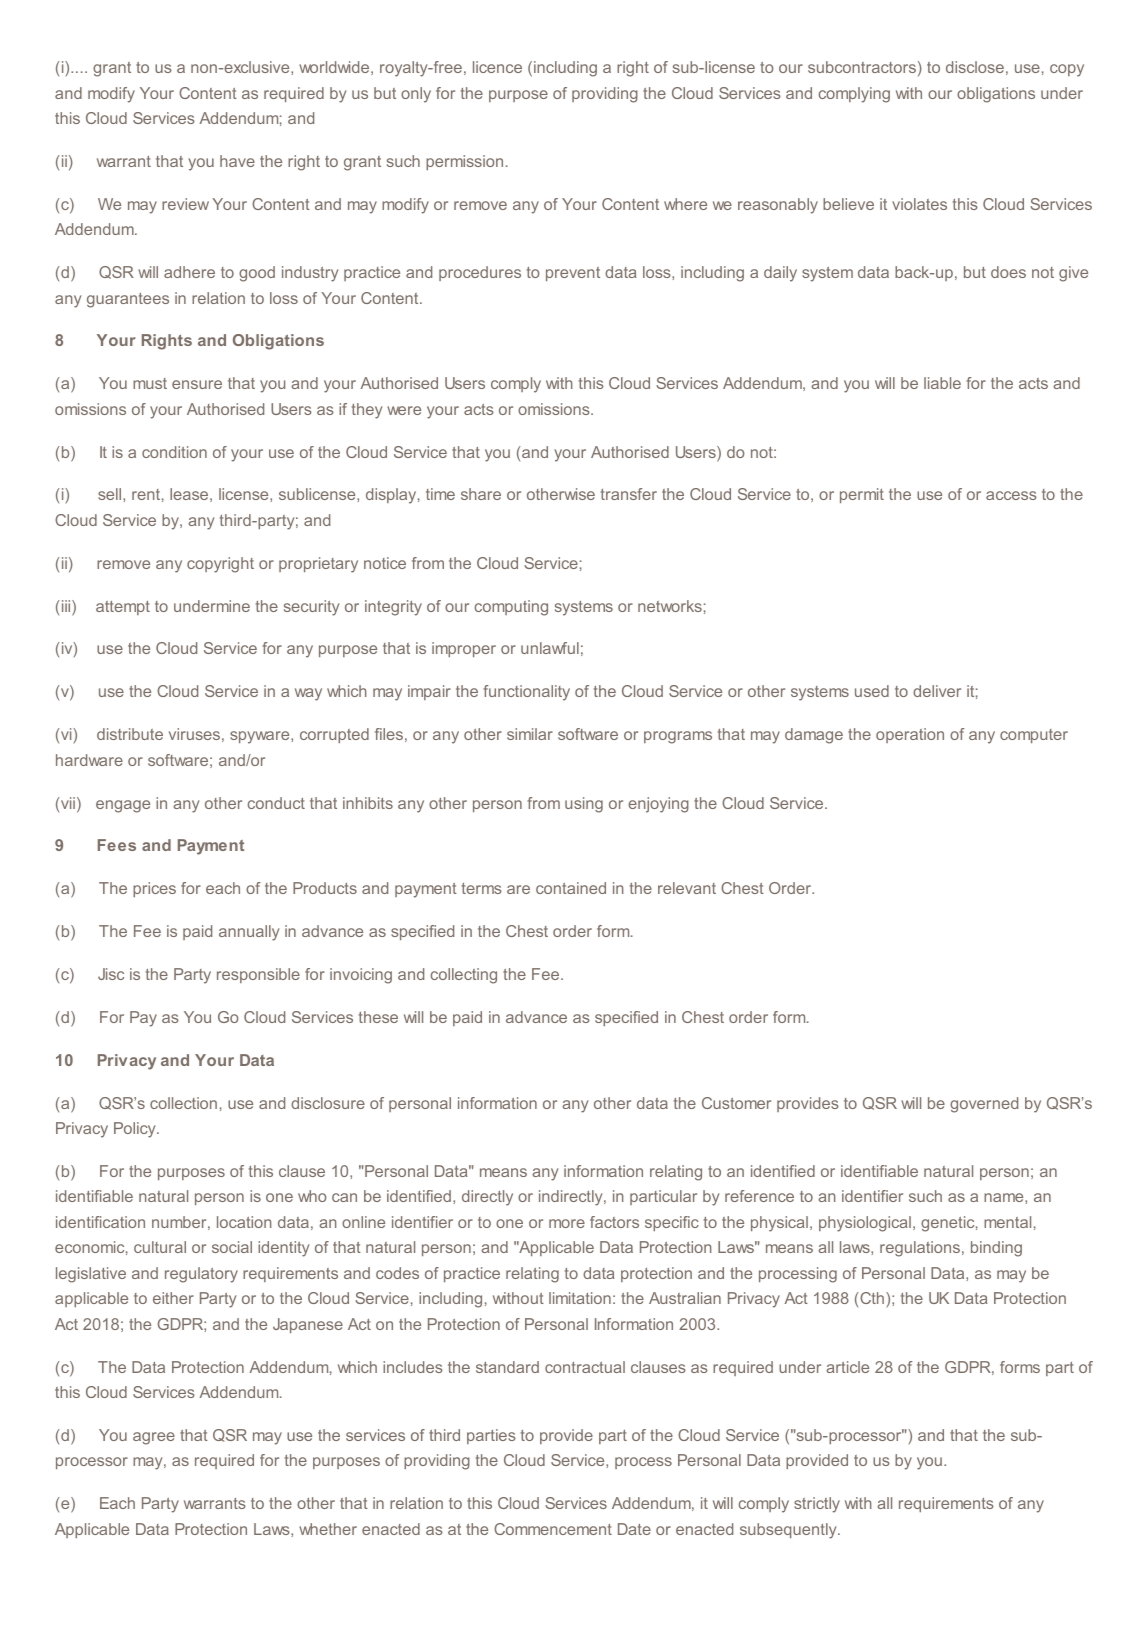 Image resolution: width=1148 pixels, height=1625 pixels. What do you see at coordinates (975, 67) in the document?
I see `disclose` at bounding box center [975, 67].
